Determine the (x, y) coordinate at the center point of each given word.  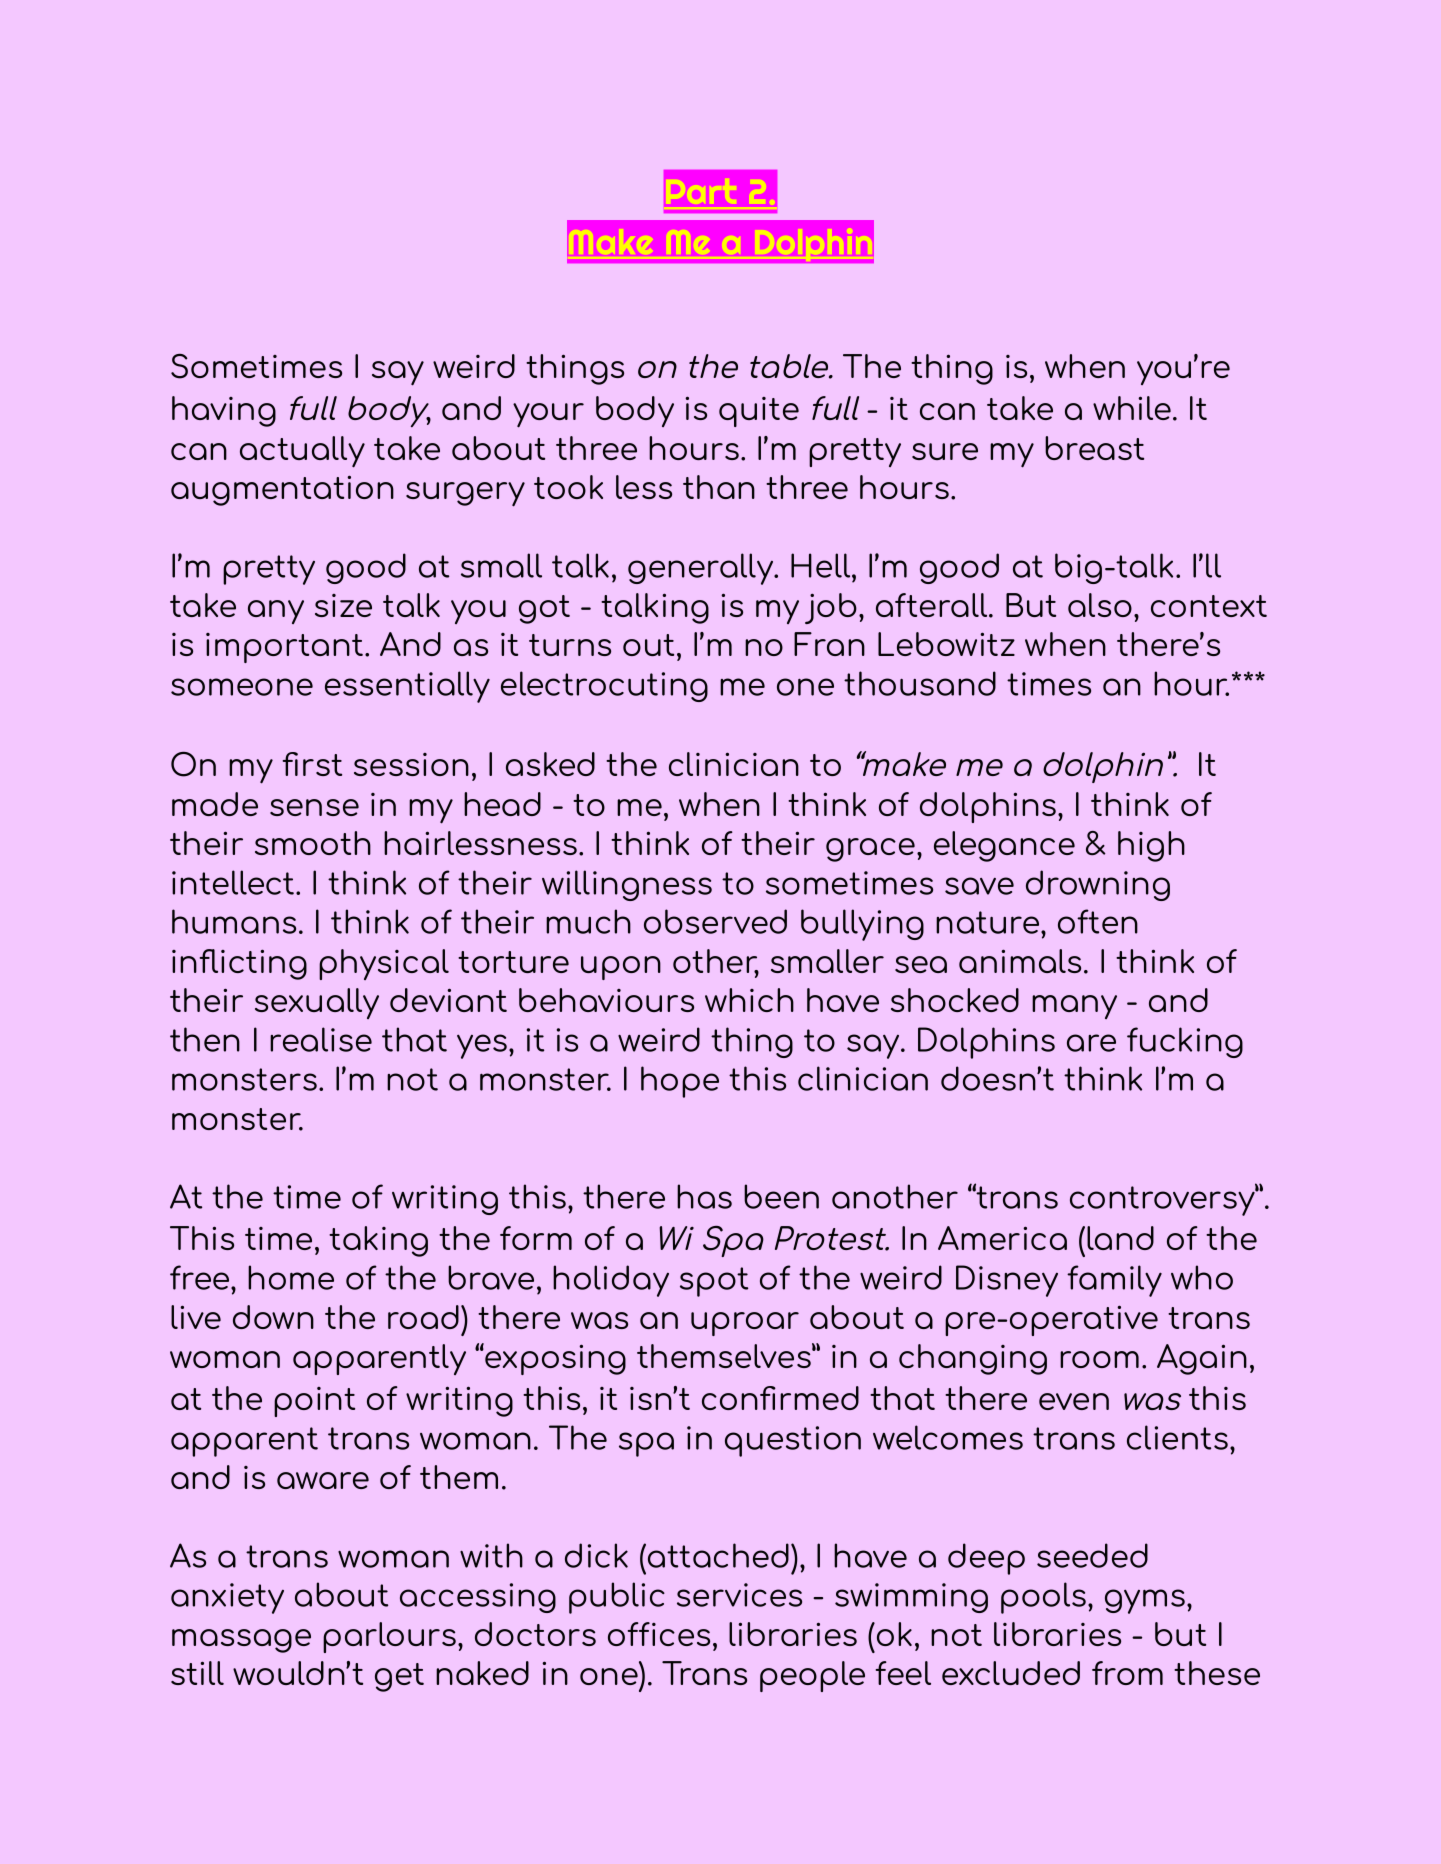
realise (321, 1039)
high (1151, 846)
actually (302, 452)
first (312, 764)
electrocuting (604, 686)
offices (659, 1634)
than (719, 487)
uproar (745, 1324)
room (1099, 1359)
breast (1094, 448)
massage (241, 1641)
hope (680, 1082)
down (273, 1317)
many (1074, 1007)
